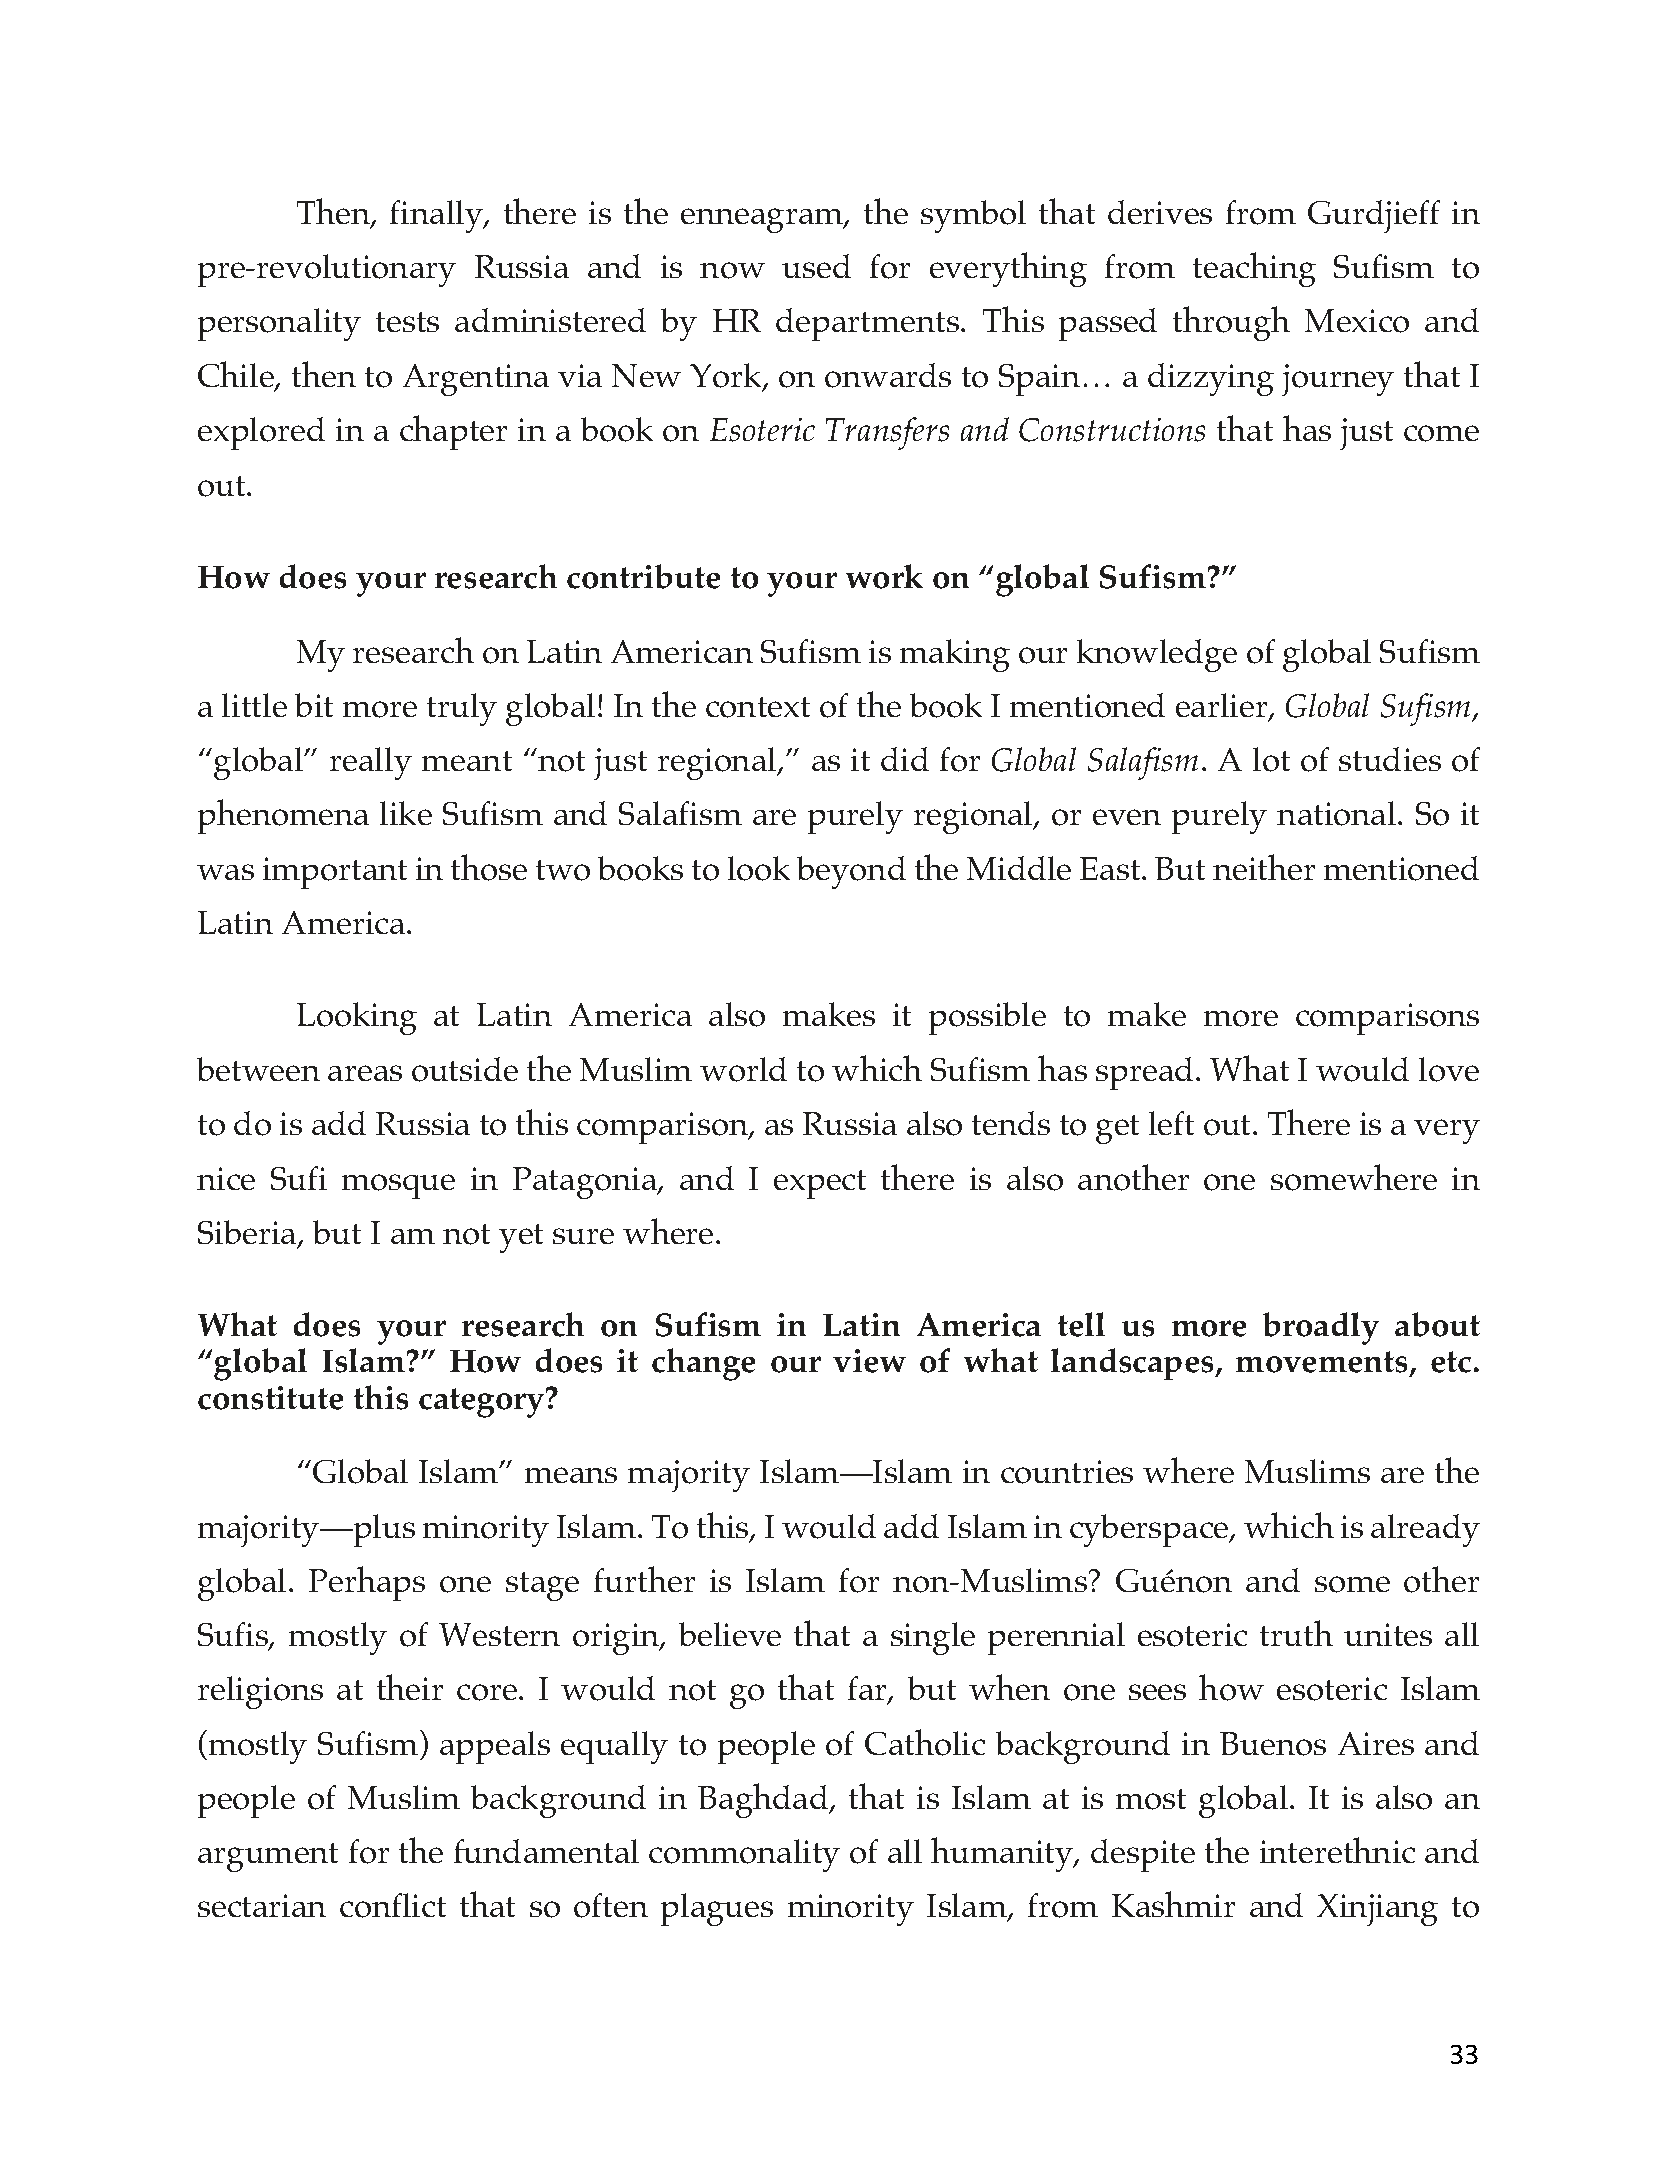  Describe the element at coordinates (744, 1855) in the document. I see `commonality` at that location.
